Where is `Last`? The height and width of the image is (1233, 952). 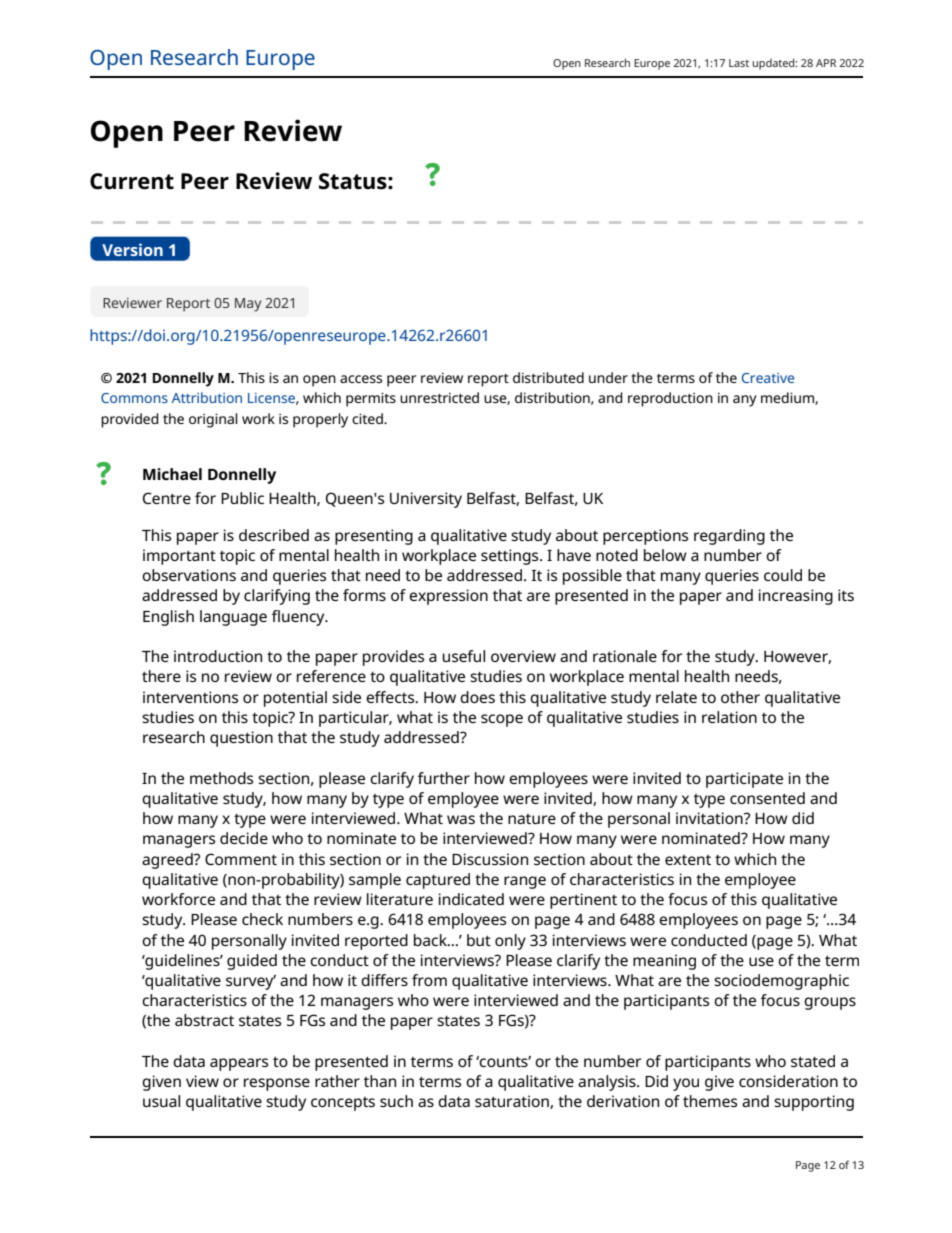 Last is located at coordinates (739, 63).
